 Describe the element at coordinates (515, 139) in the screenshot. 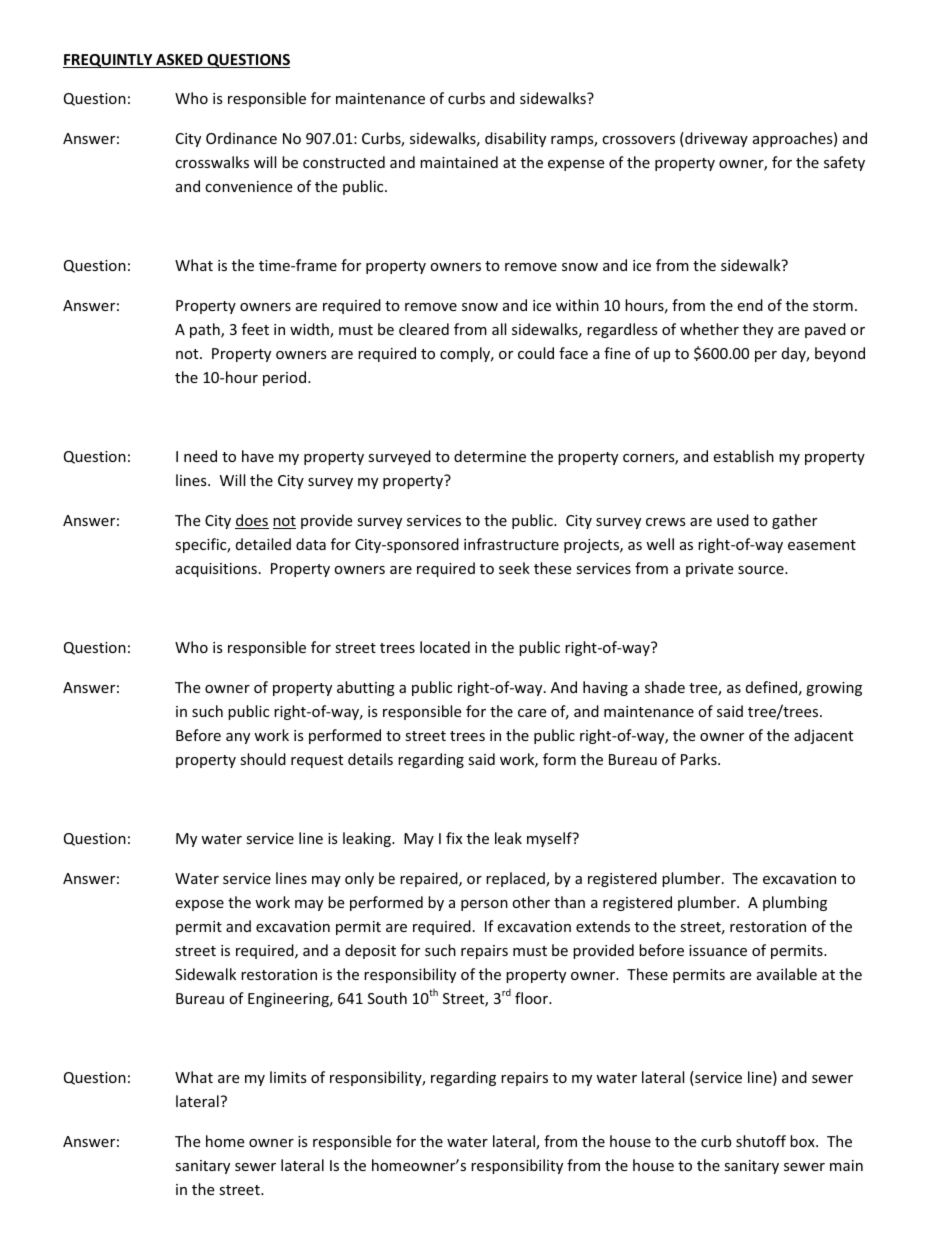

I see `disability` at that location.
